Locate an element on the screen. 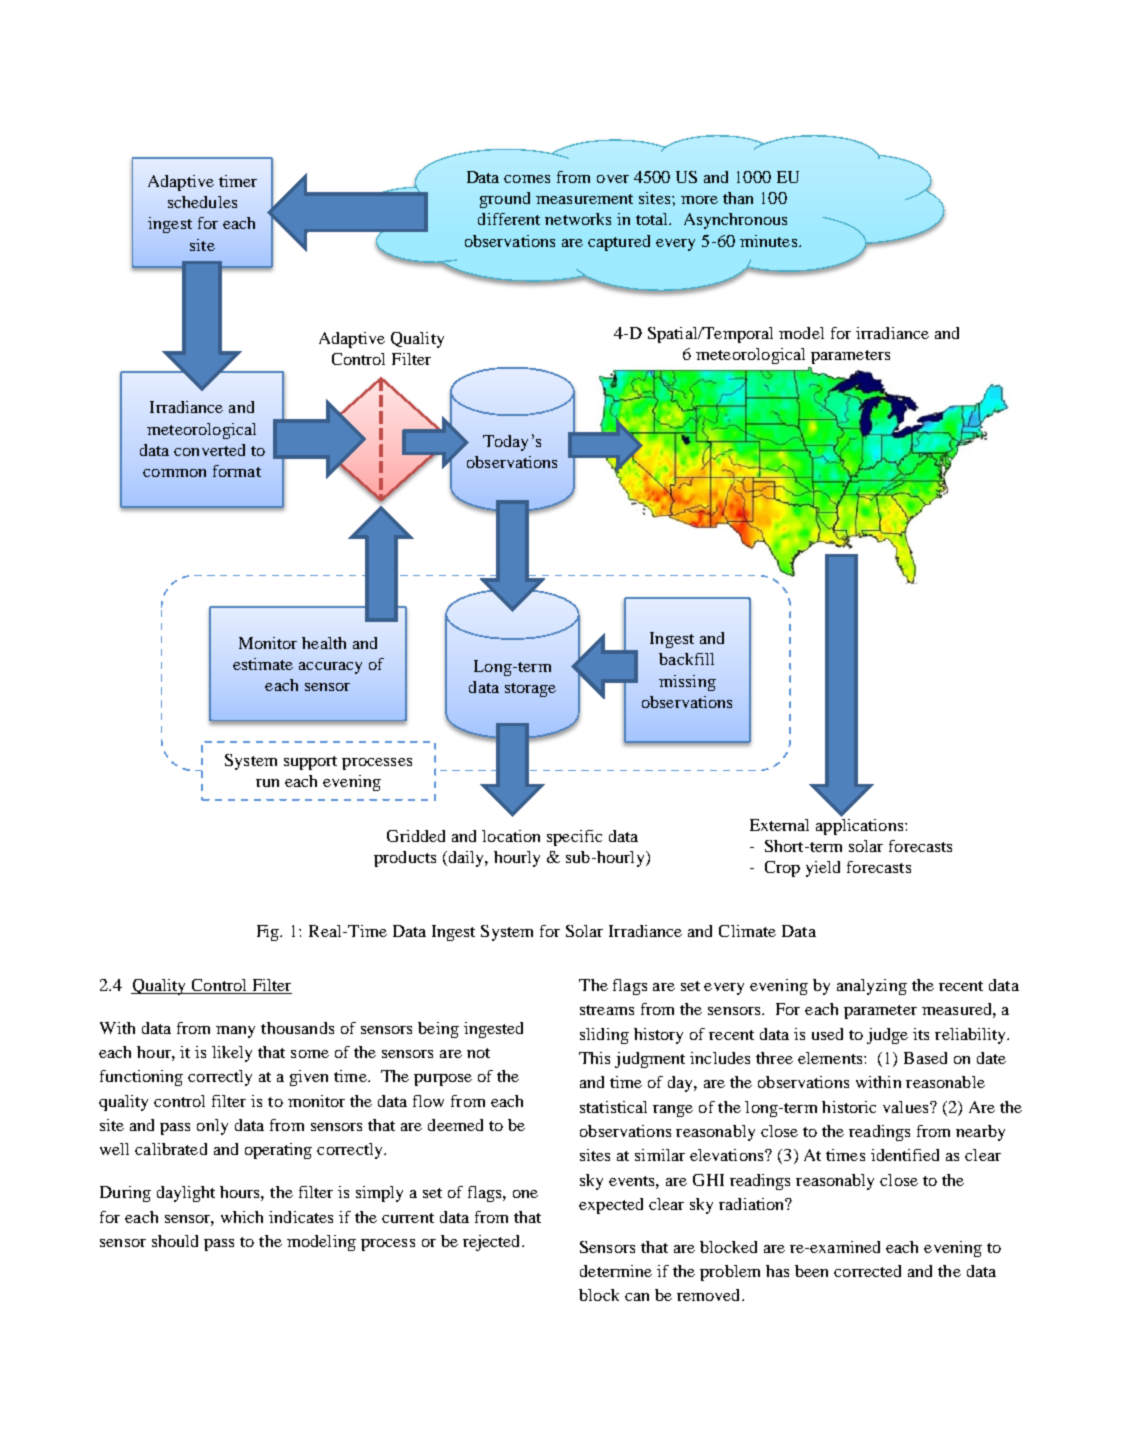 This screenshot has width=1125, height=1456. schedules is located at coordinates (202, 202).
